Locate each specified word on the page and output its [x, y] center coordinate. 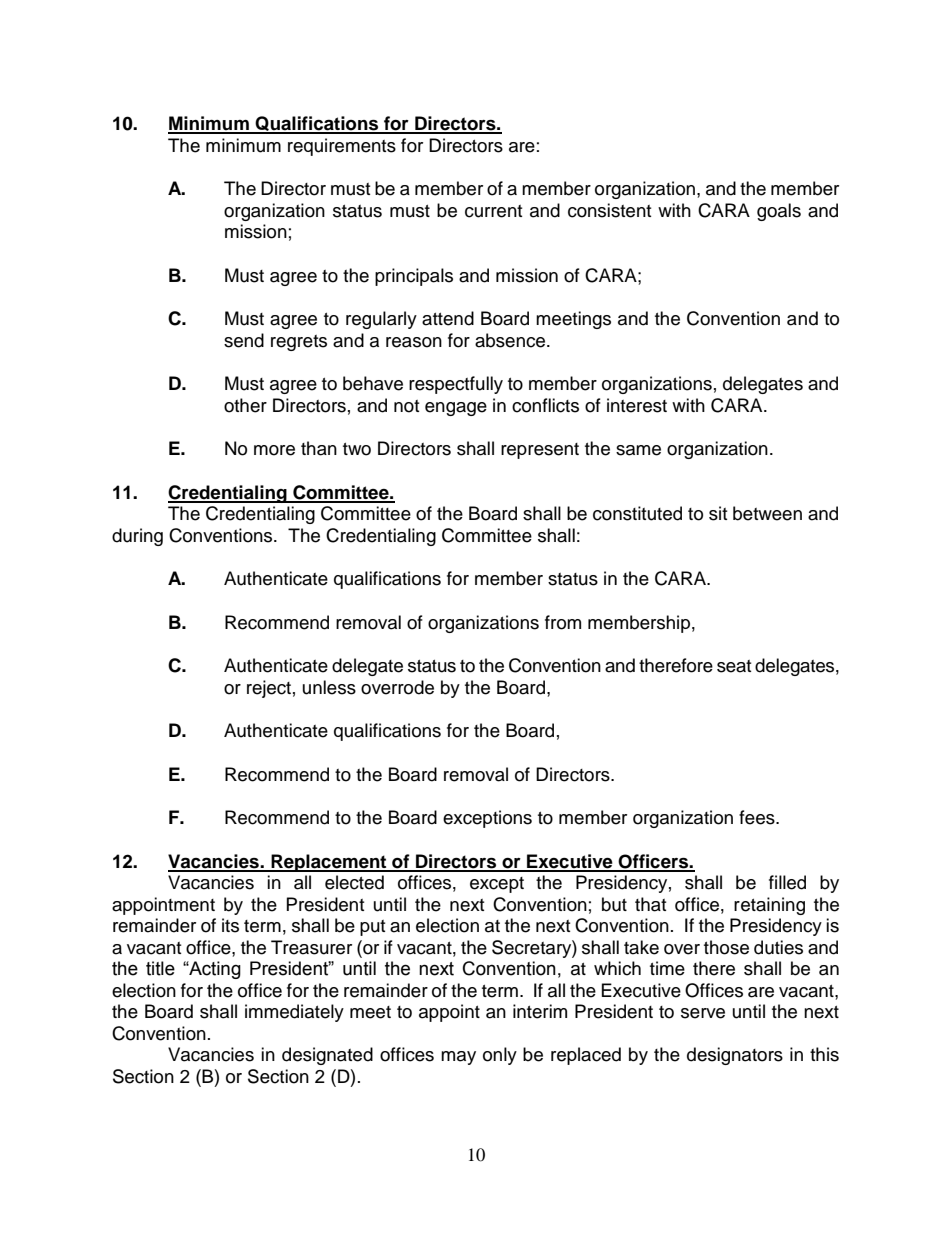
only [500, 1056]
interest [637, 405]
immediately [294, 1013]
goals [779, 212]
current [493, 211]
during [137, 537]
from [563, 622]
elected [354, 882]
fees [758, 817]
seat [734, 666]
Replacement [329, 863]
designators [735, 1056]
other [245, 405]
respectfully [456, 385]
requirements [342, 147]
